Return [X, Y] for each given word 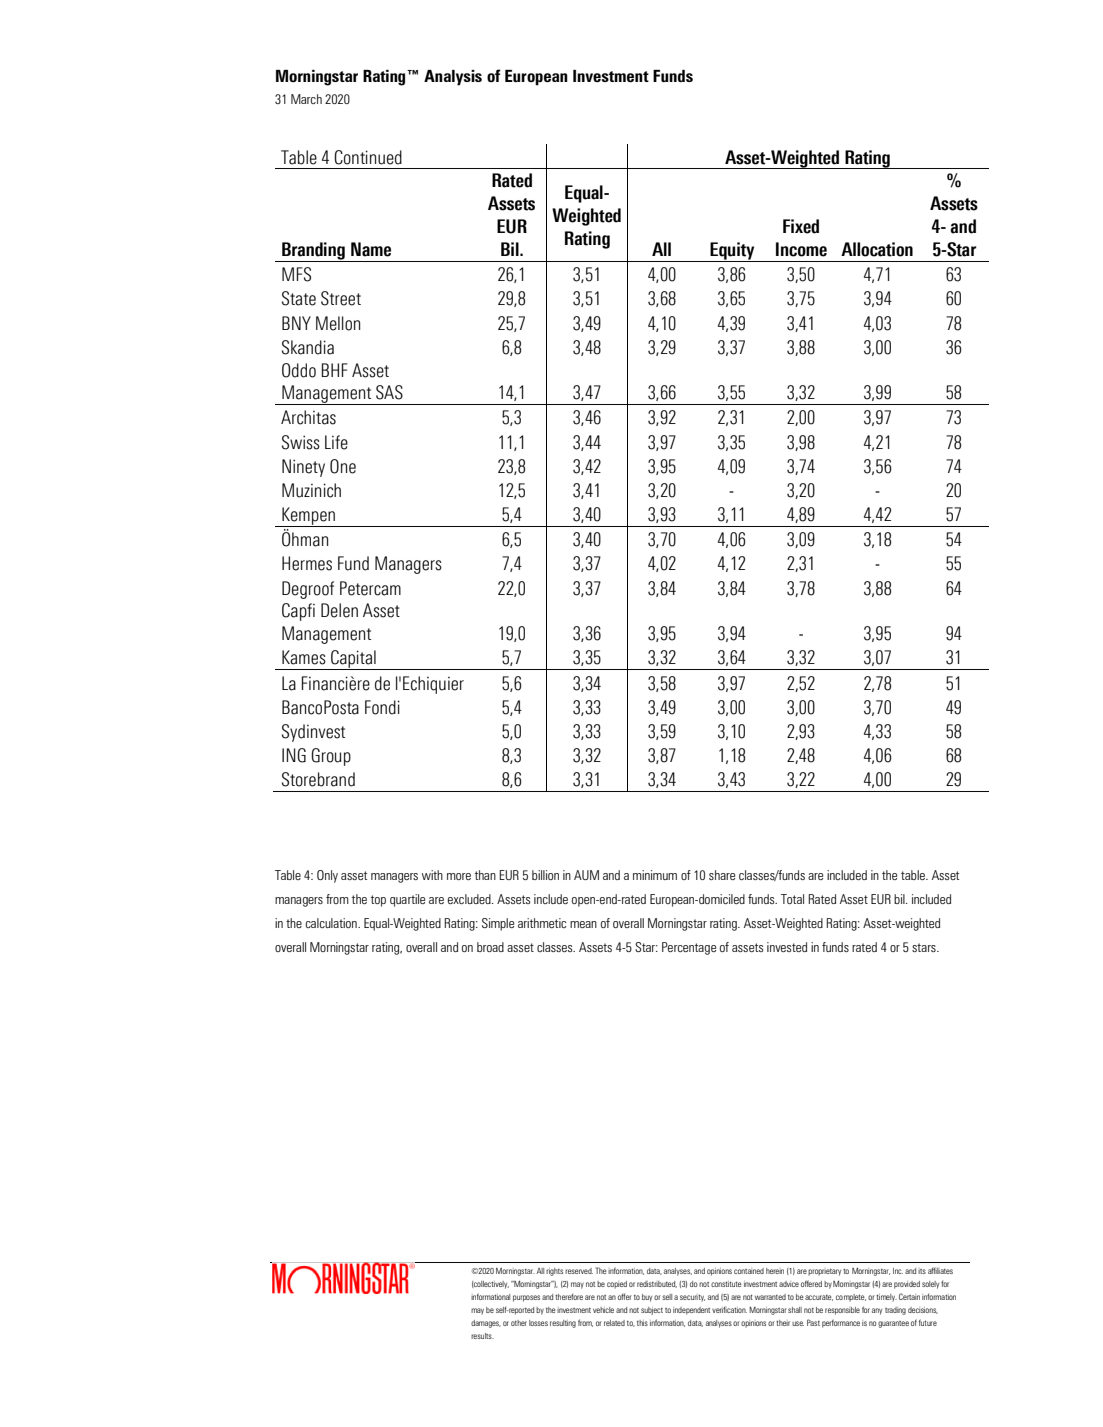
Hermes [307, 563]
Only [327, 876]
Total [792, 899]
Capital [353, 660]
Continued [368, 157]
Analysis [453, 78]
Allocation [877, 249]
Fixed [801, 226]
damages [486, 1324]
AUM [586, 875]
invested [787, 947]
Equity [732, 252]
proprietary [824, 1272]
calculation [332, 923]
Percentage [689, 948]
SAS [389, 392]
